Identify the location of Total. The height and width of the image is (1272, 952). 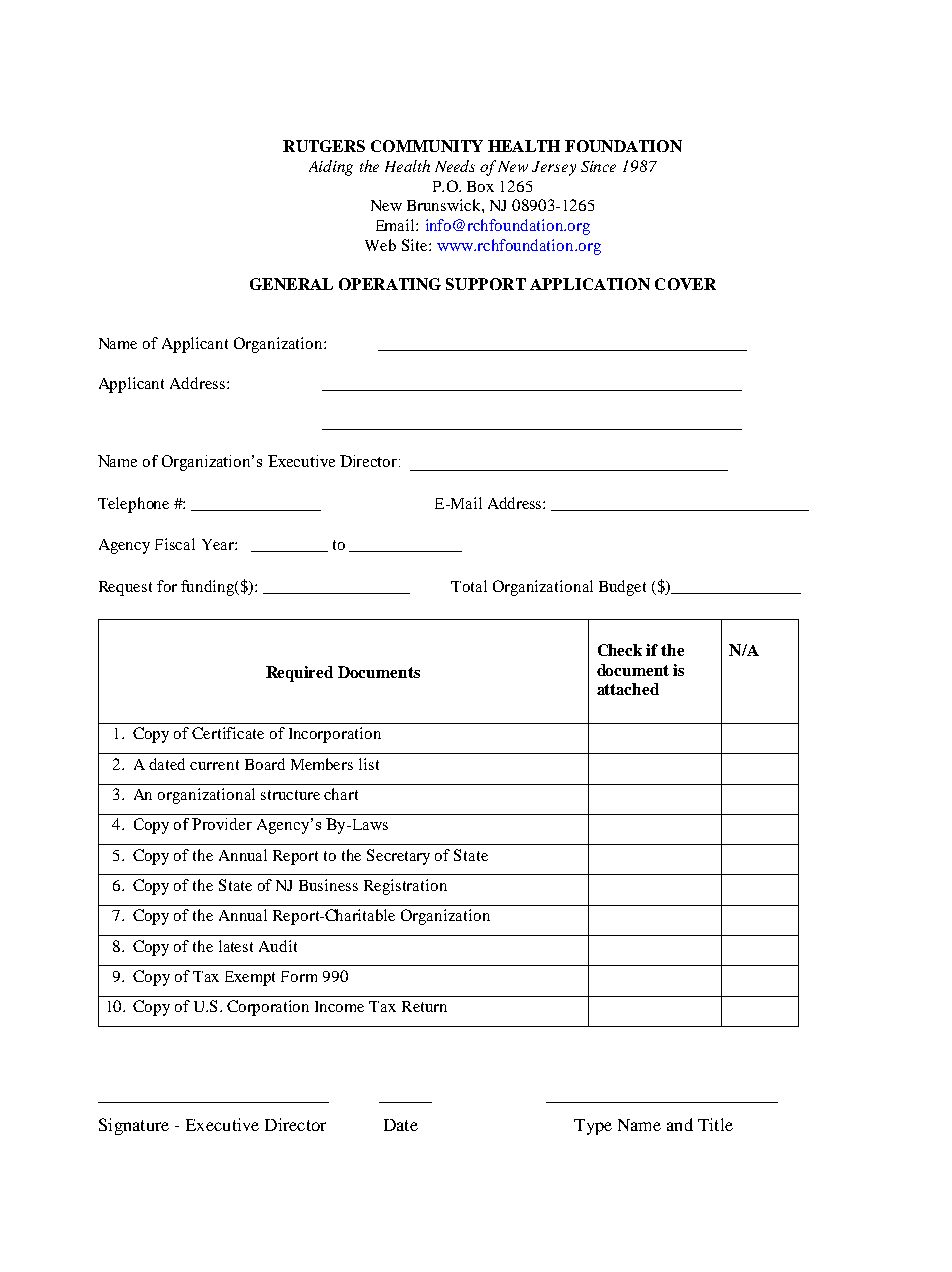
(469, 586).
